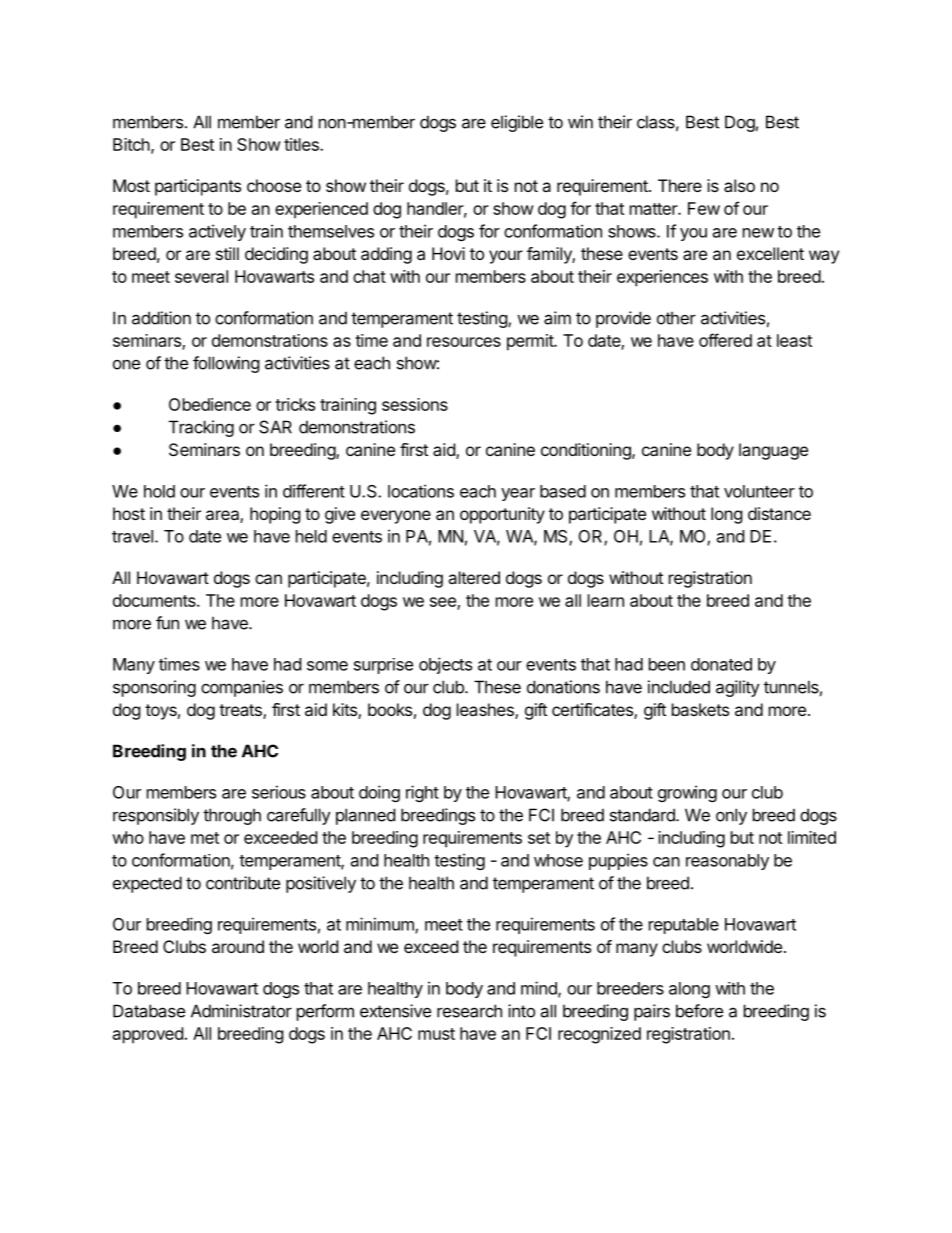  I want to click on hold, so click(159, 491).
